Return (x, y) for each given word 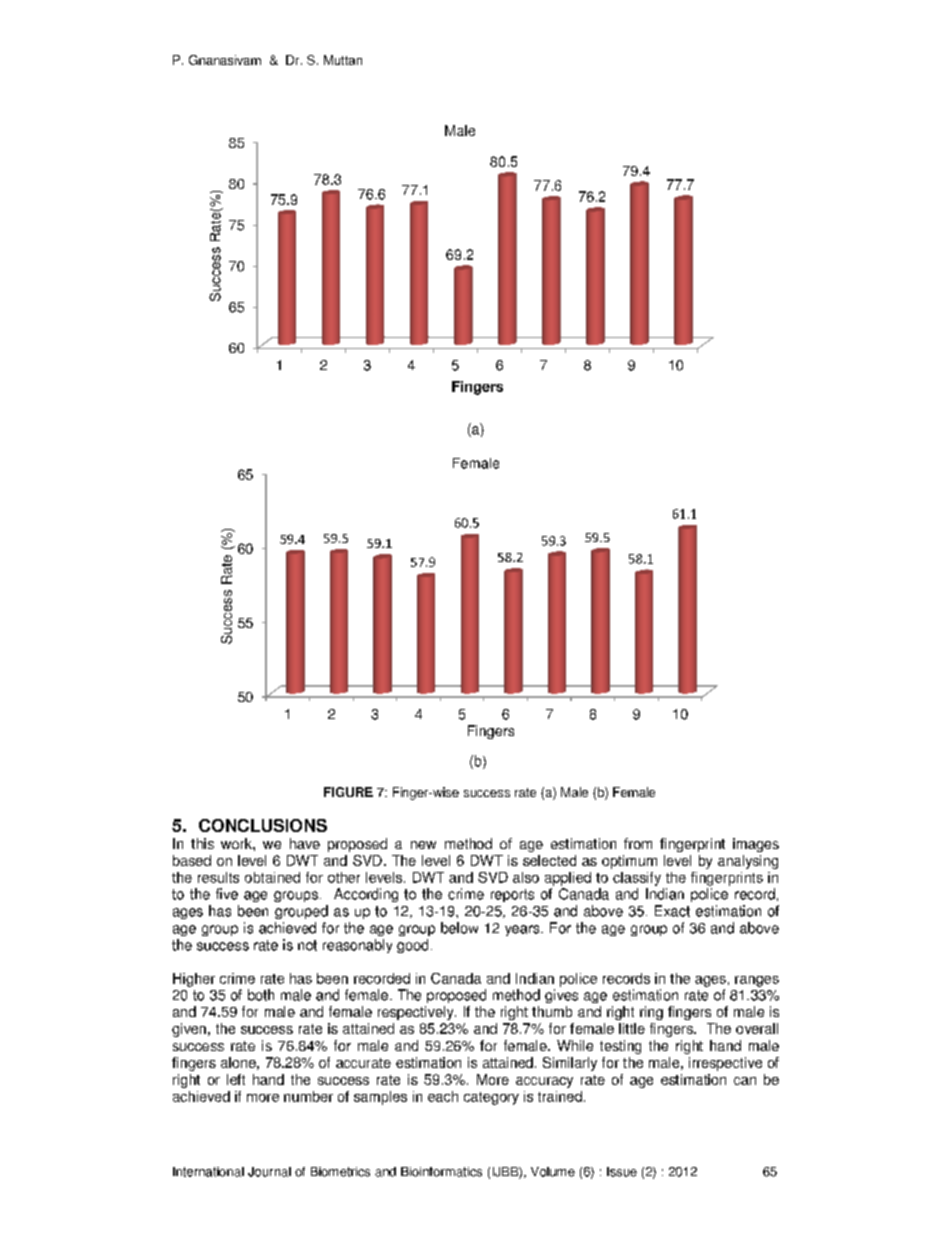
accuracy (544, 1082)
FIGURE (348, 792)
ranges (757, 981)
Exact (672, 911)
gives (561, 996)
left (236, 1079)
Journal (269, 1172)
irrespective (725, 1064)
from (638, 843)
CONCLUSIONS (263, 825)
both (261, 995)
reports (512, 895)
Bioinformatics (441, 1172)
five (227, 894)
